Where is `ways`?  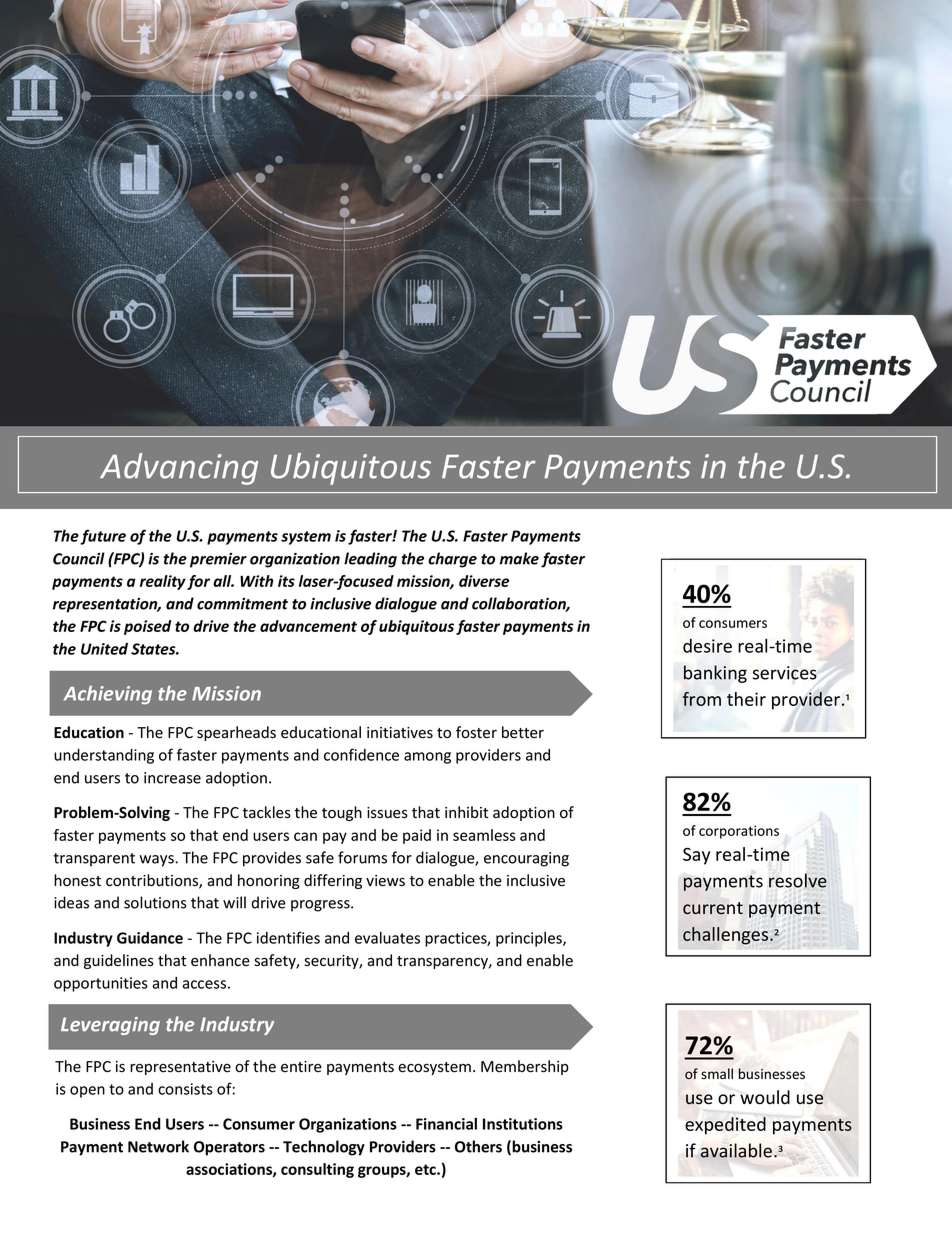
ways is located at coordinates (157, 861).
